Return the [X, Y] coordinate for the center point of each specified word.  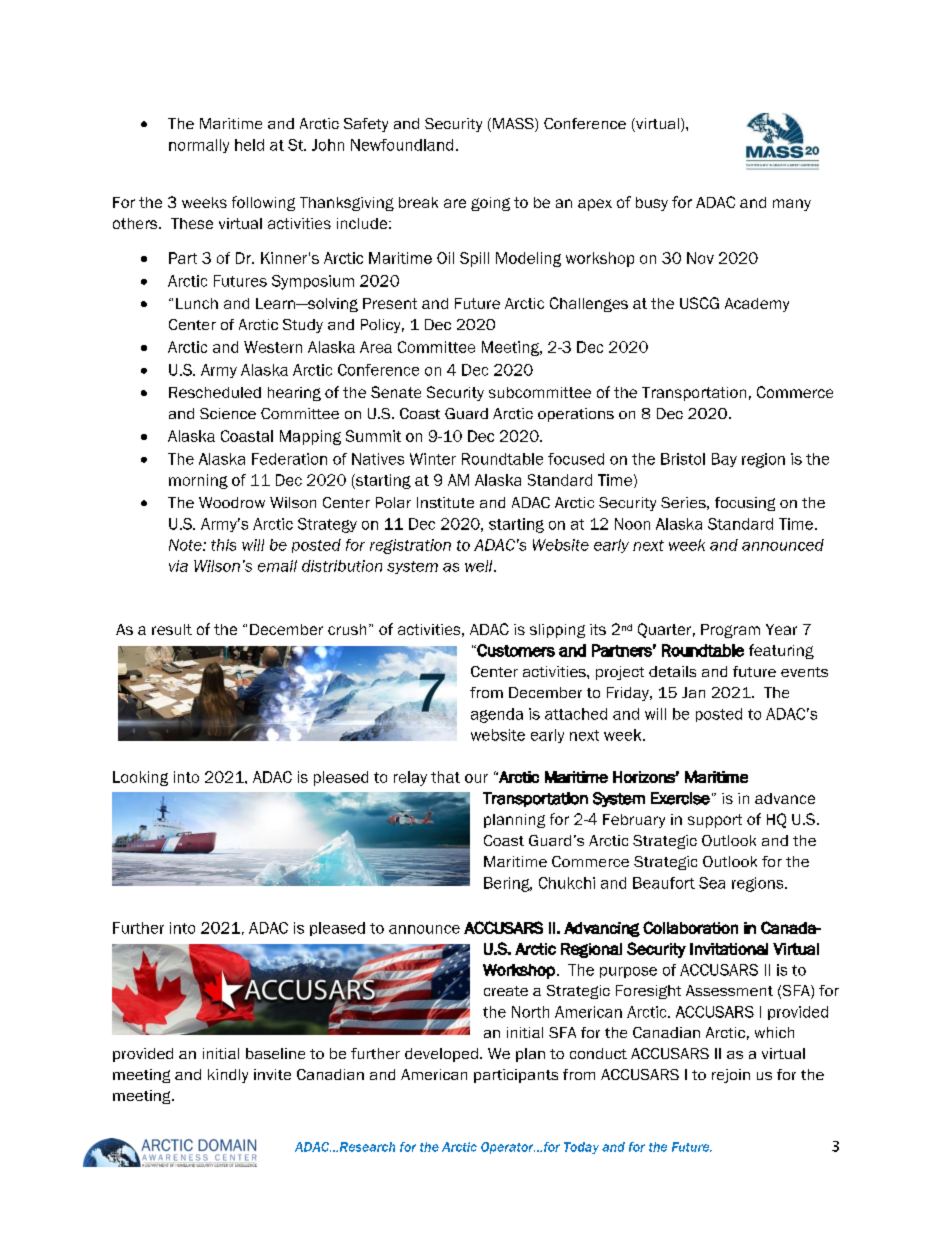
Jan [693, 692]
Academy [757, 305]
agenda [497, 715]
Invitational [729, 949]
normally [199, 146]
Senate [396, 392]
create [506, 991]
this [223, 545]
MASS [514, 125]
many [792, 205]
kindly [228, 1076]
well [480, 566]
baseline [275, 1053]
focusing [745, 504]
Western [273, 347]
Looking [140, 778]
